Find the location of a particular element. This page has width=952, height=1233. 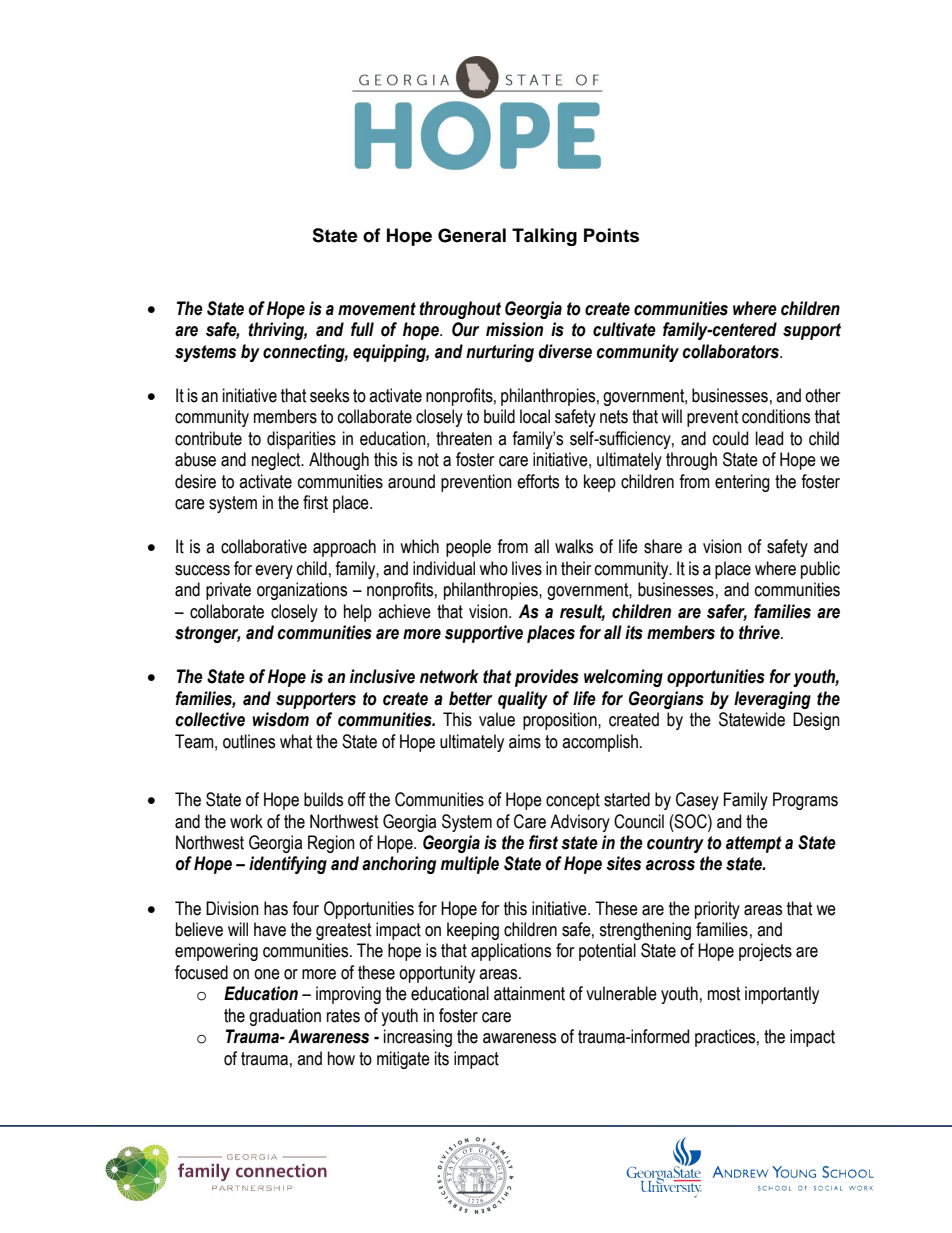

Talking is located at coordinates (544, 237).
